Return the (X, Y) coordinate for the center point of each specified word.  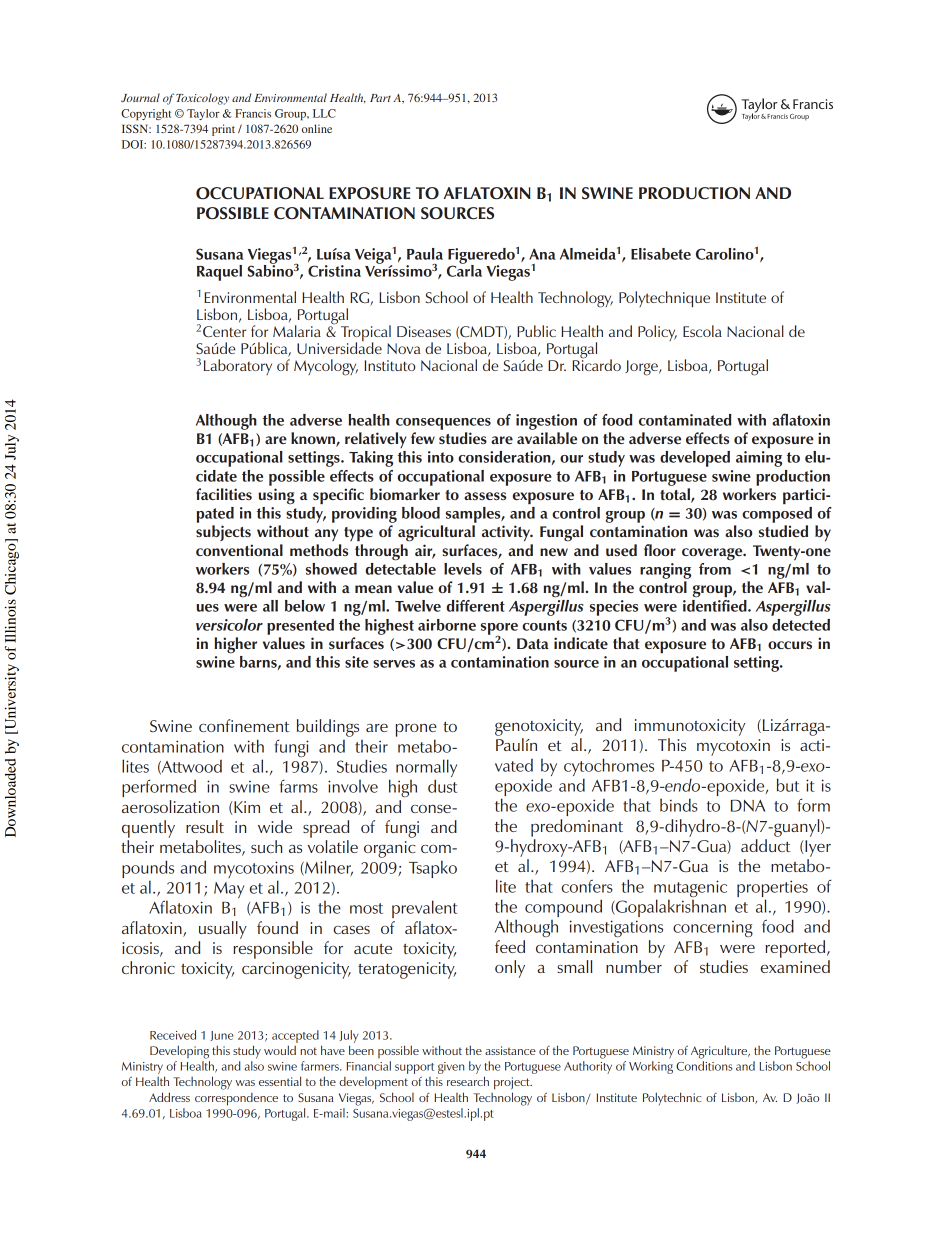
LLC (324, 113)
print (223, 130)
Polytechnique (664, 299)
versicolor (229, 625)
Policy (657, 333)
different (476, 606)
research (468, 1081)
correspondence (236, 1099)
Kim (246, 808)
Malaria (297, 331)
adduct (766, 845)
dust (442, 786)
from (715, 567)
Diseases (424, 331)
